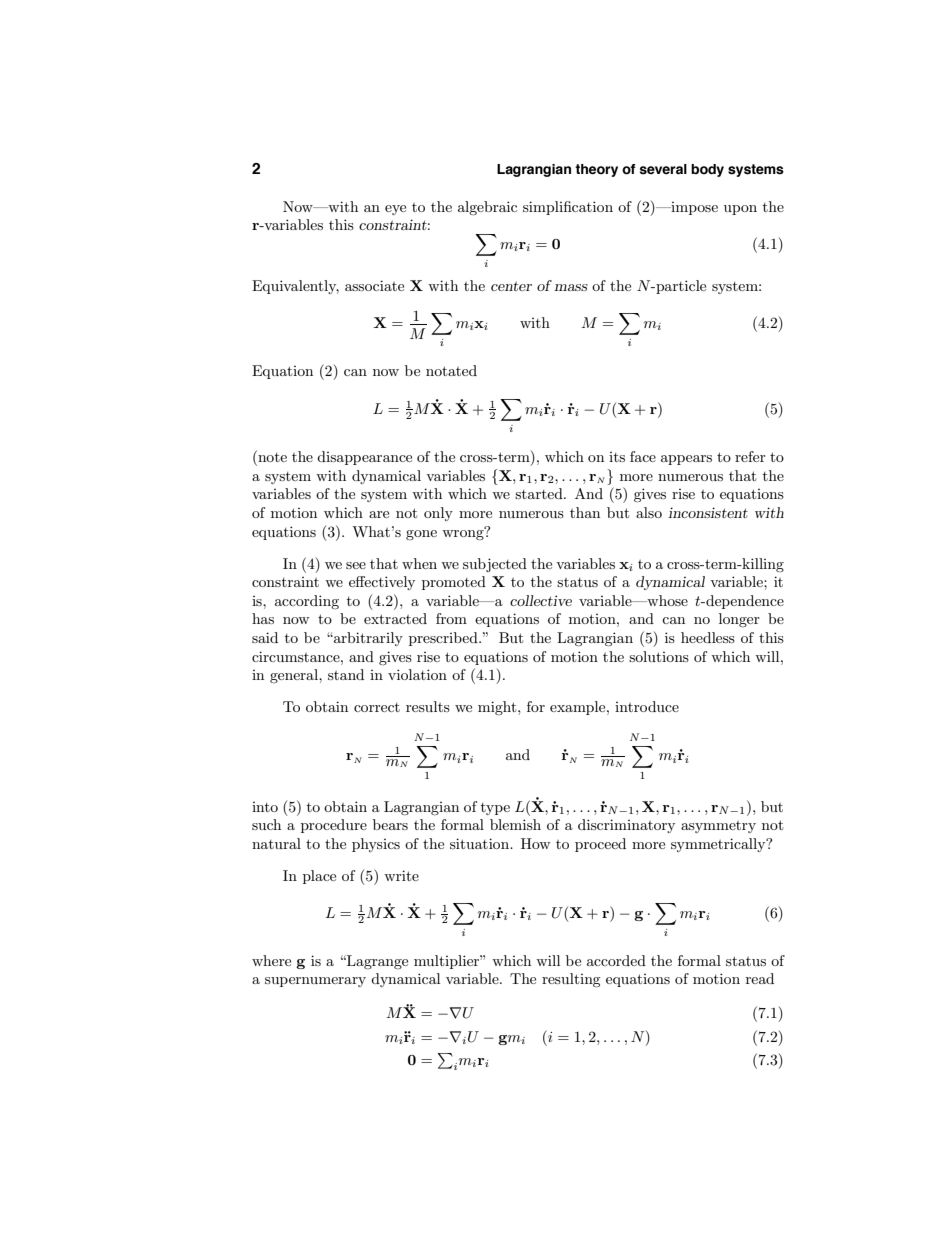 The image size is (952, 1233). Describe the element at coordinates (395, 210) in the screenshot. I see `eye` at that location.
